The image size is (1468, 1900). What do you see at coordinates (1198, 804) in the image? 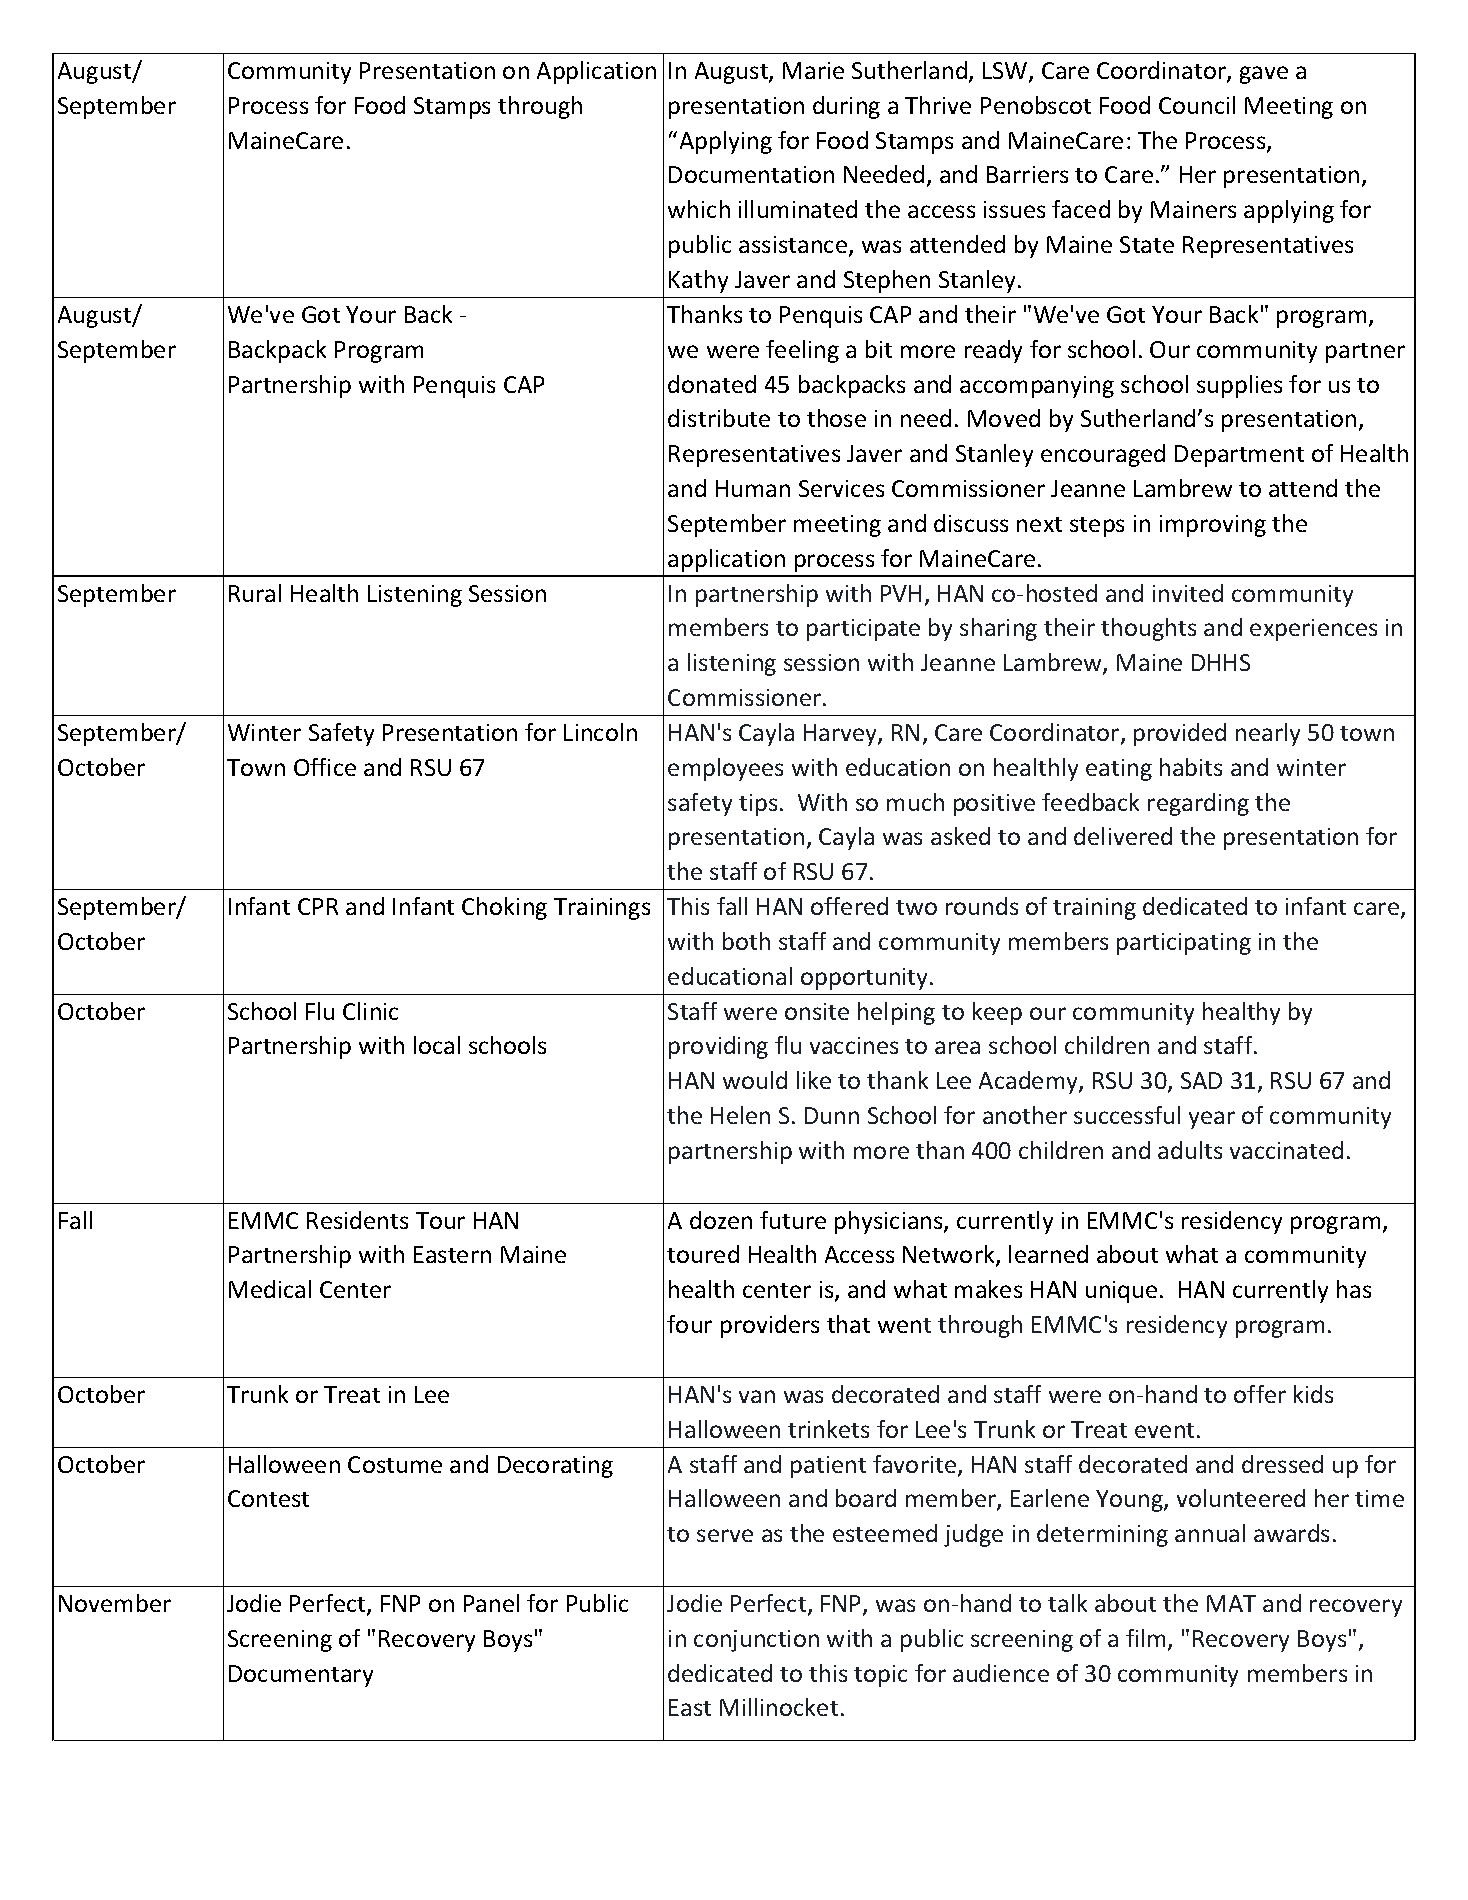
I see `regarding` at bounding box center [1198, 804].
